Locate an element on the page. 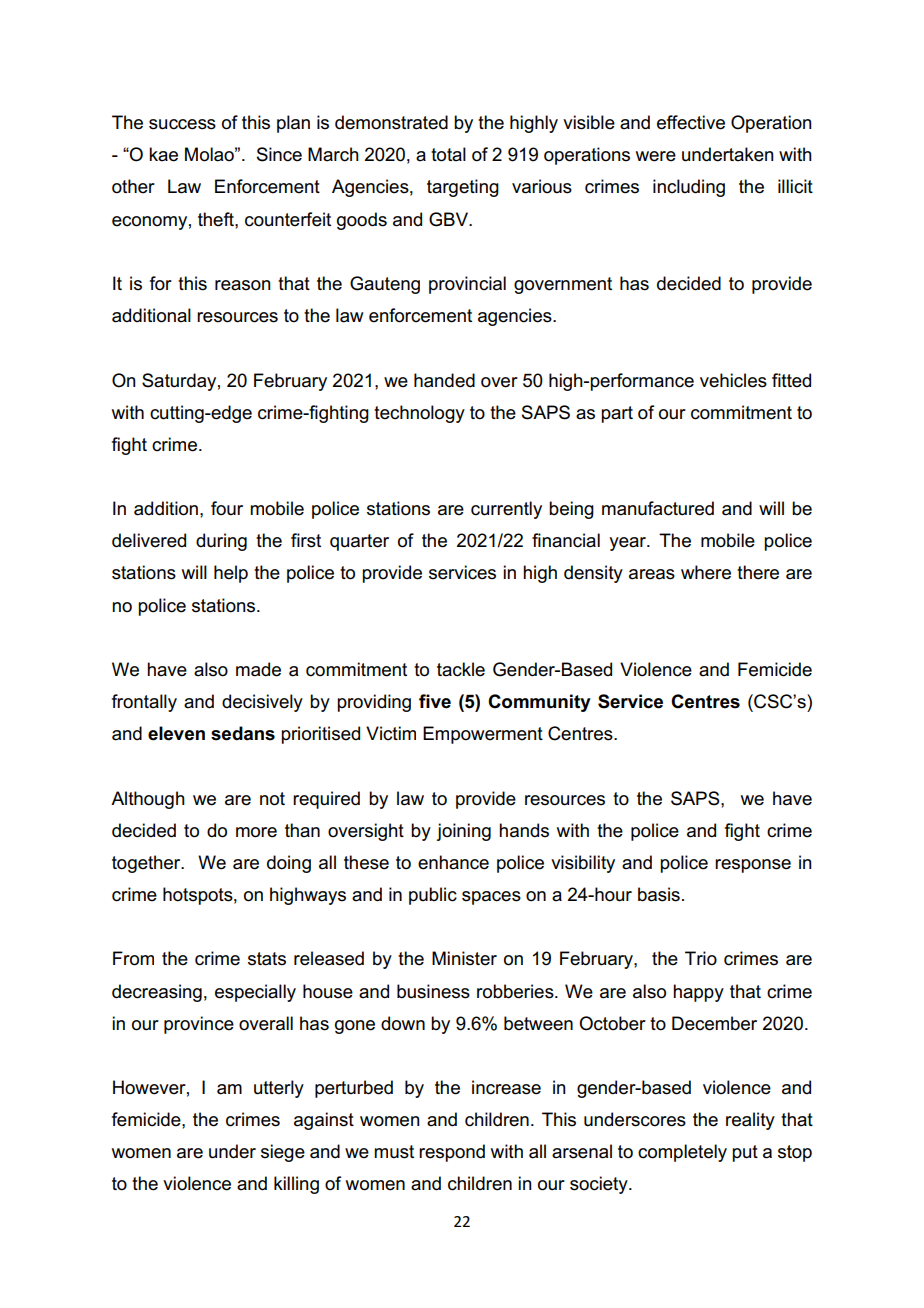  effective is located at coordinates (691, 122).
